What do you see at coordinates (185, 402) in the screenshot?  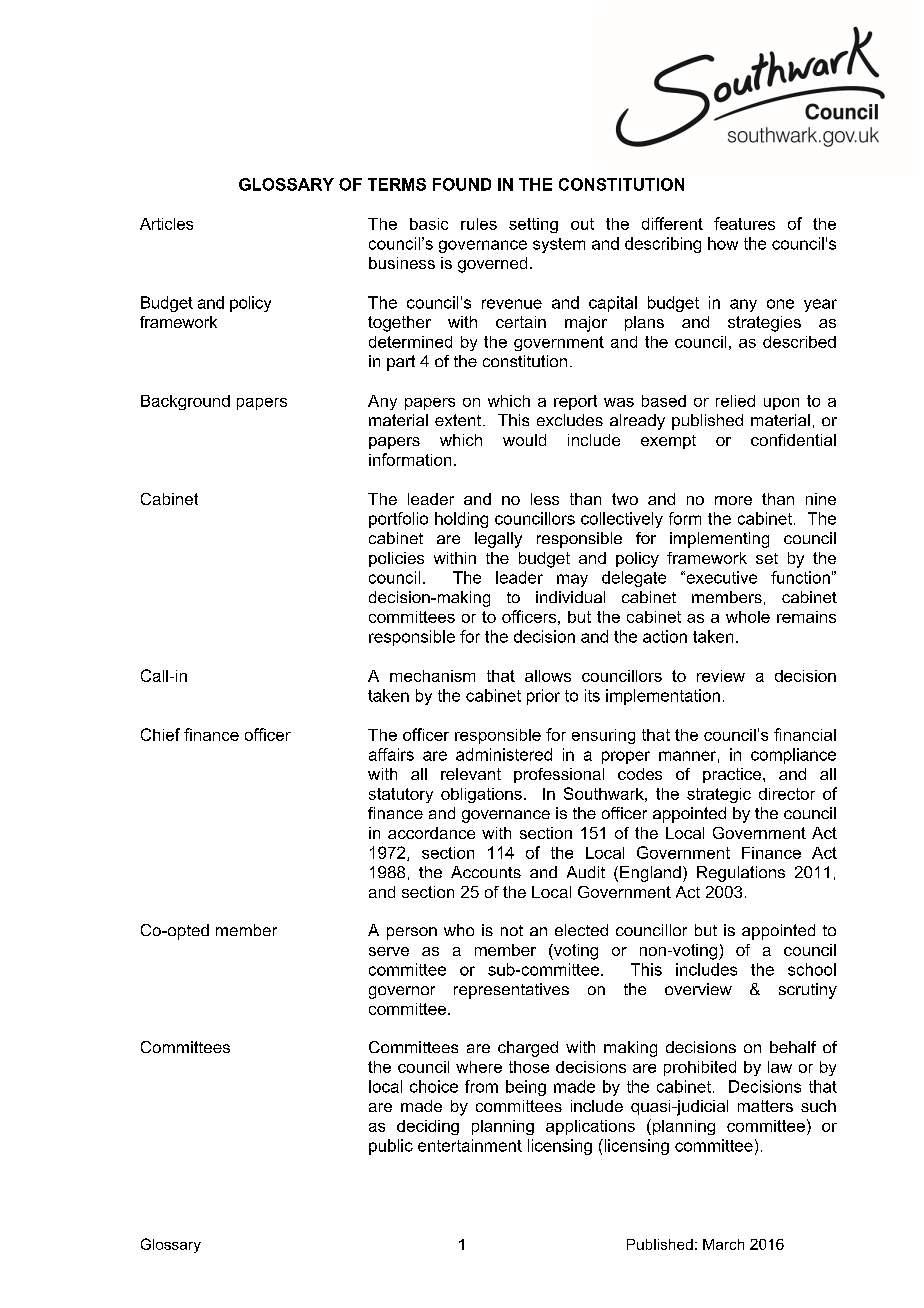 I see `Background` at bounding box center [185, 402].
